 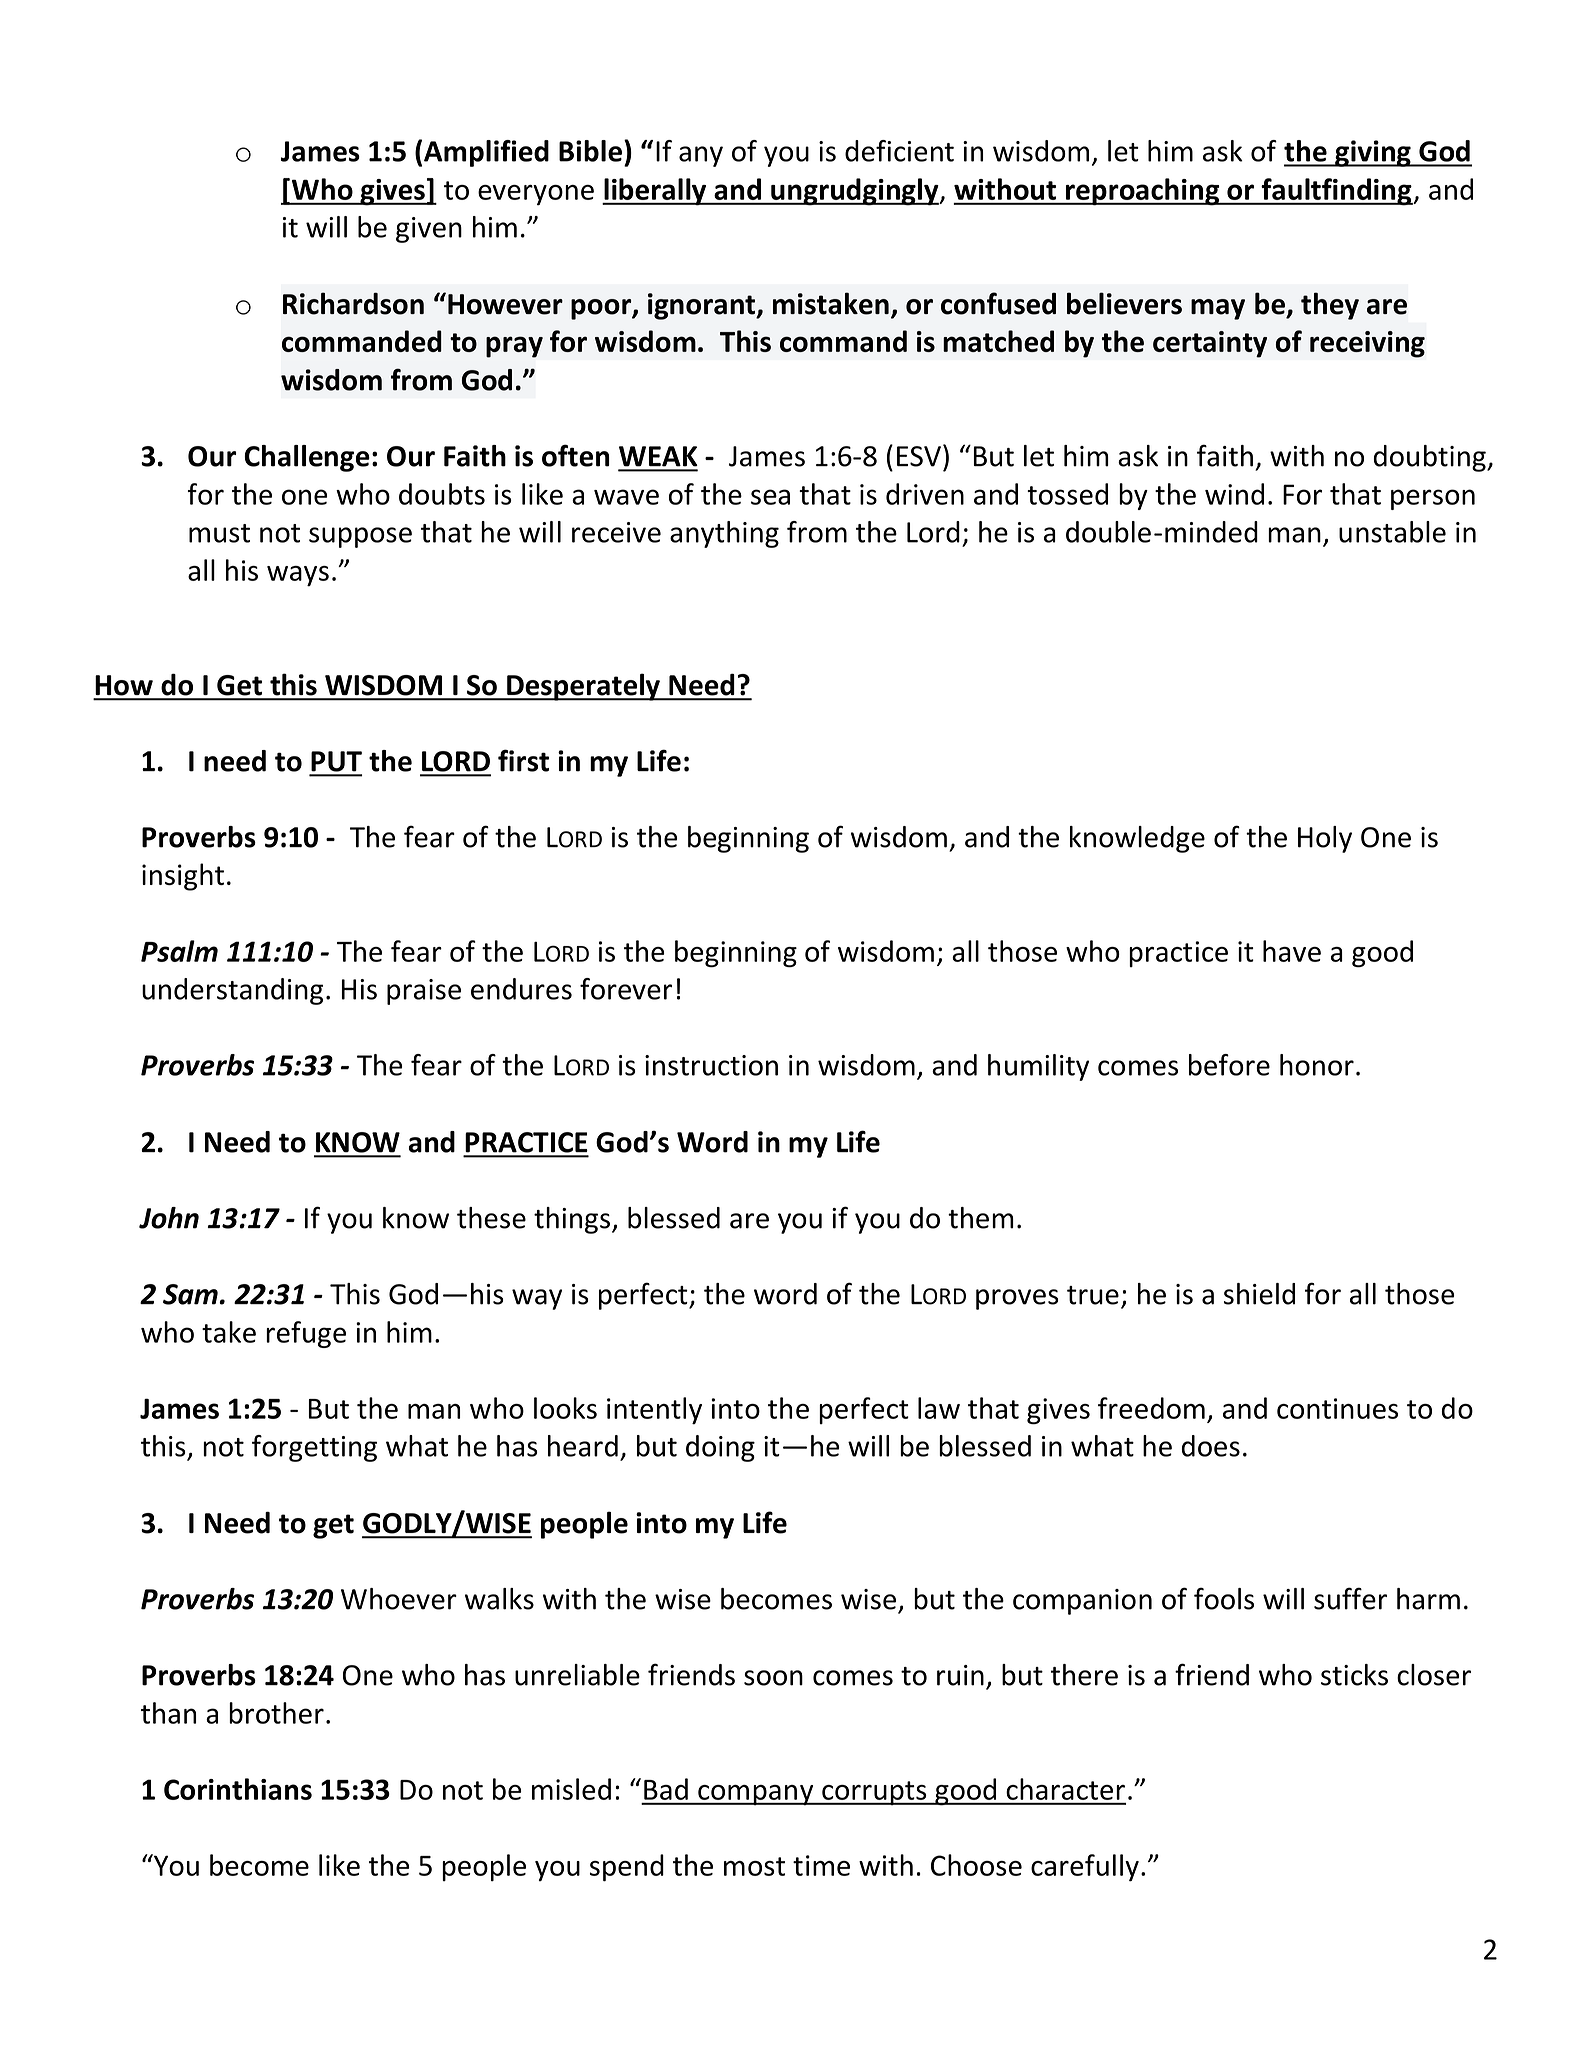 What do you see at coordinates (1325, 839) in the screenshot?
I see `Holy` at bounding box center [1325, 839].
